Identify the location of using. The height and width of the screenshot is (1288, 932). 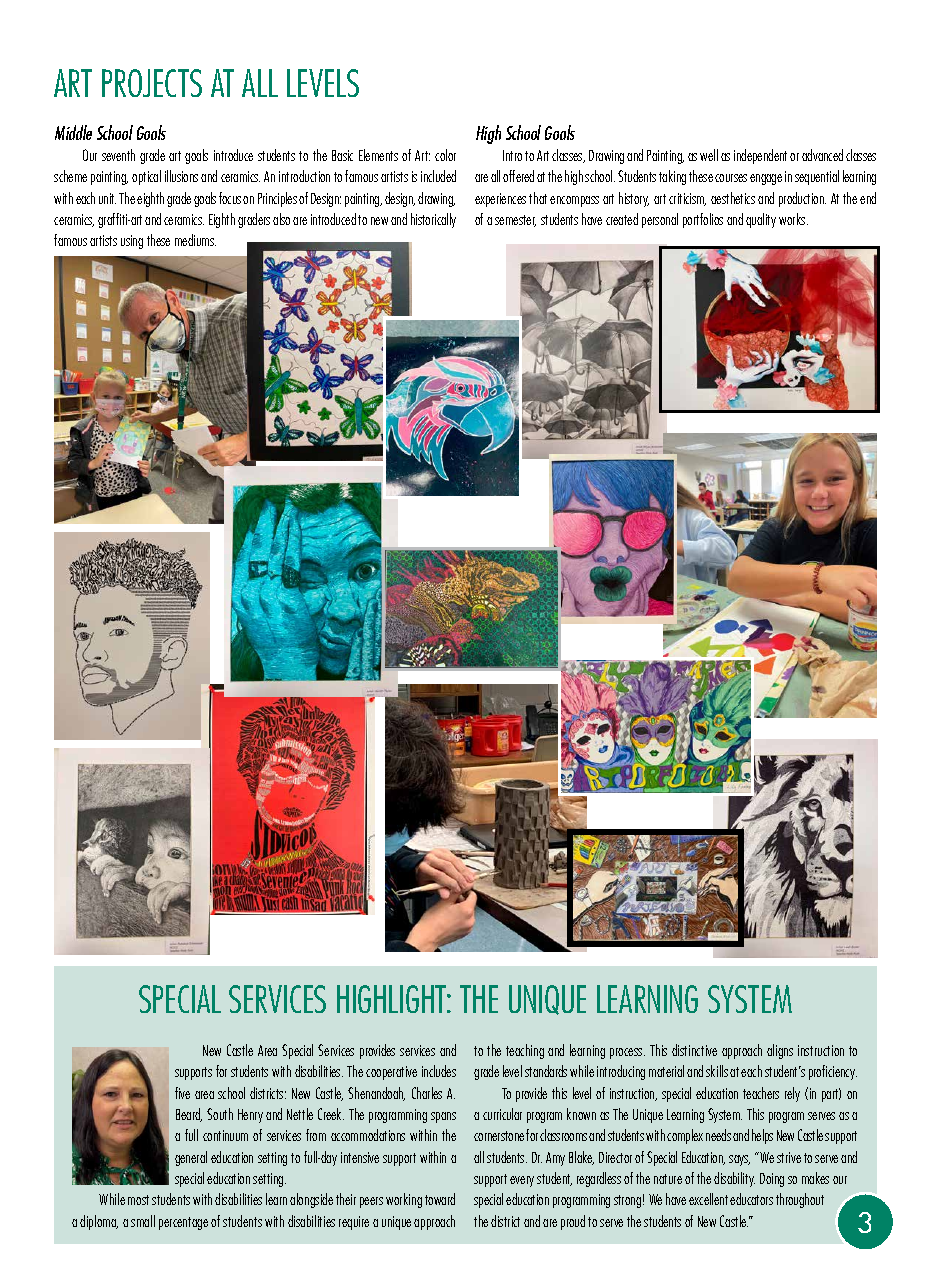
(132, 242).
